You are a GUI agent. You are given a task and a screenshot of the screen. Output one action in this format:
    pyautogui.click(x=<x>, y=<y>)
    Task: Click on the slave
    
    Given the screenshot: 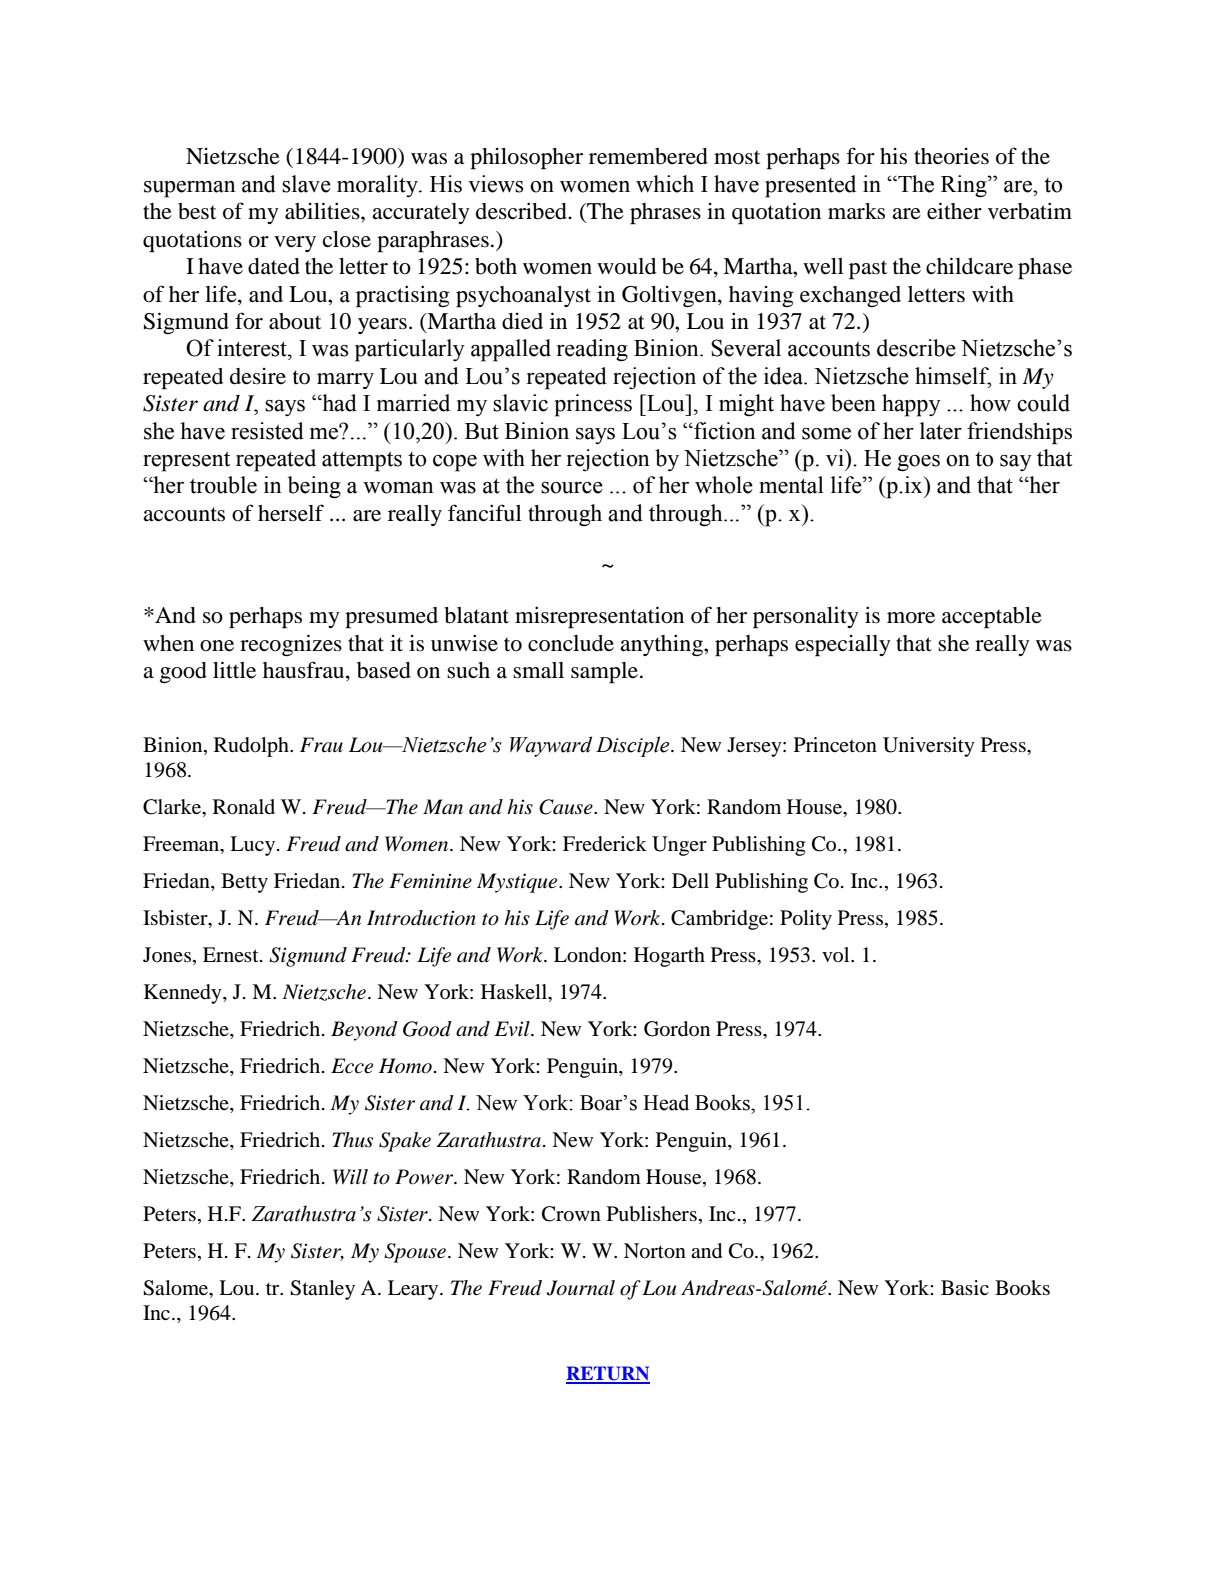 What is the action you would take?
    pyautogui.click(x=306, y=184)
